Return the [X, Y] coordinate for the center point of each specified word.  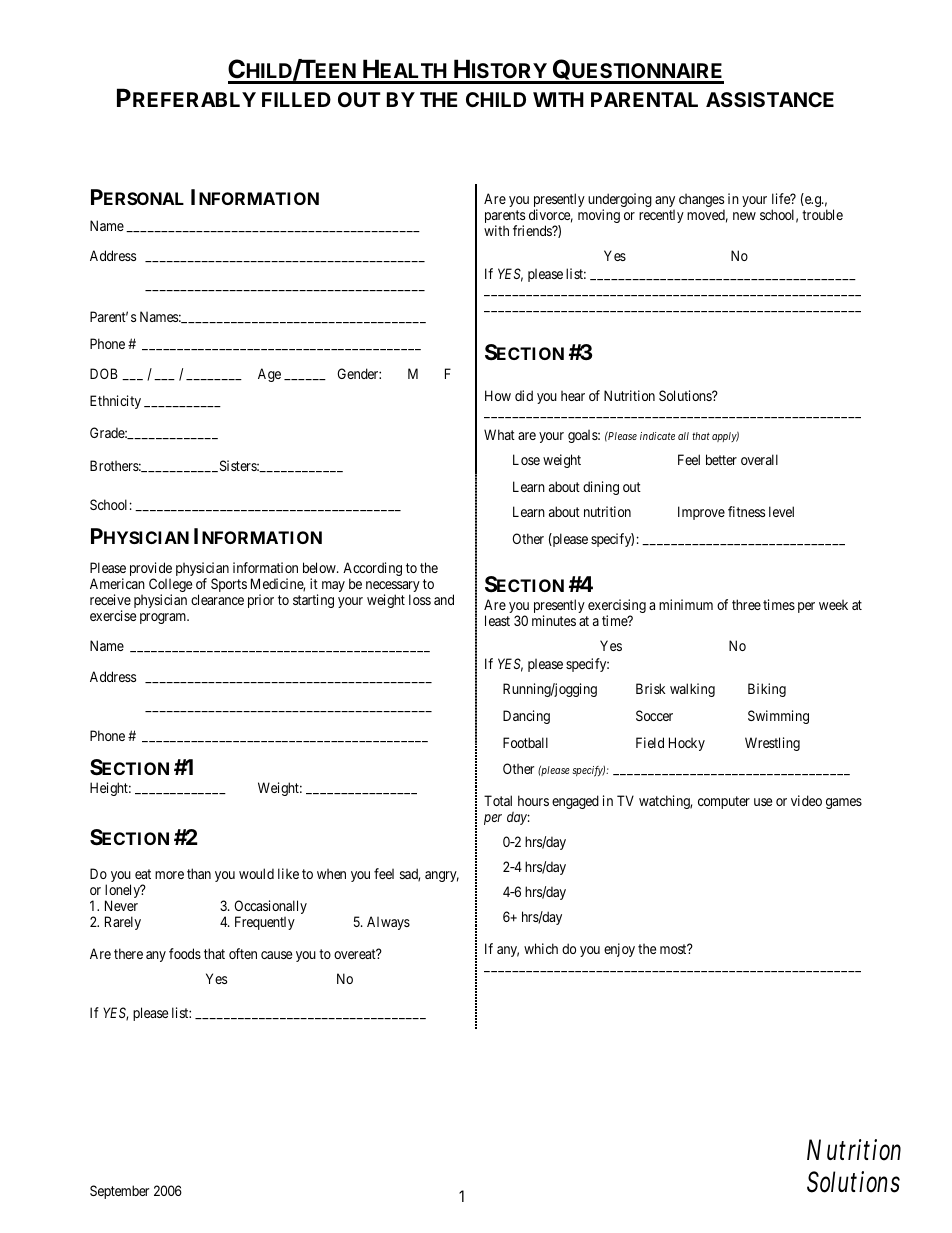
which [541, 948]
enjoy [619, 950]
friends [533, 230]
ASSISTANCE [770, 99]
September [119, 1192]
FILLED [296, 99]
